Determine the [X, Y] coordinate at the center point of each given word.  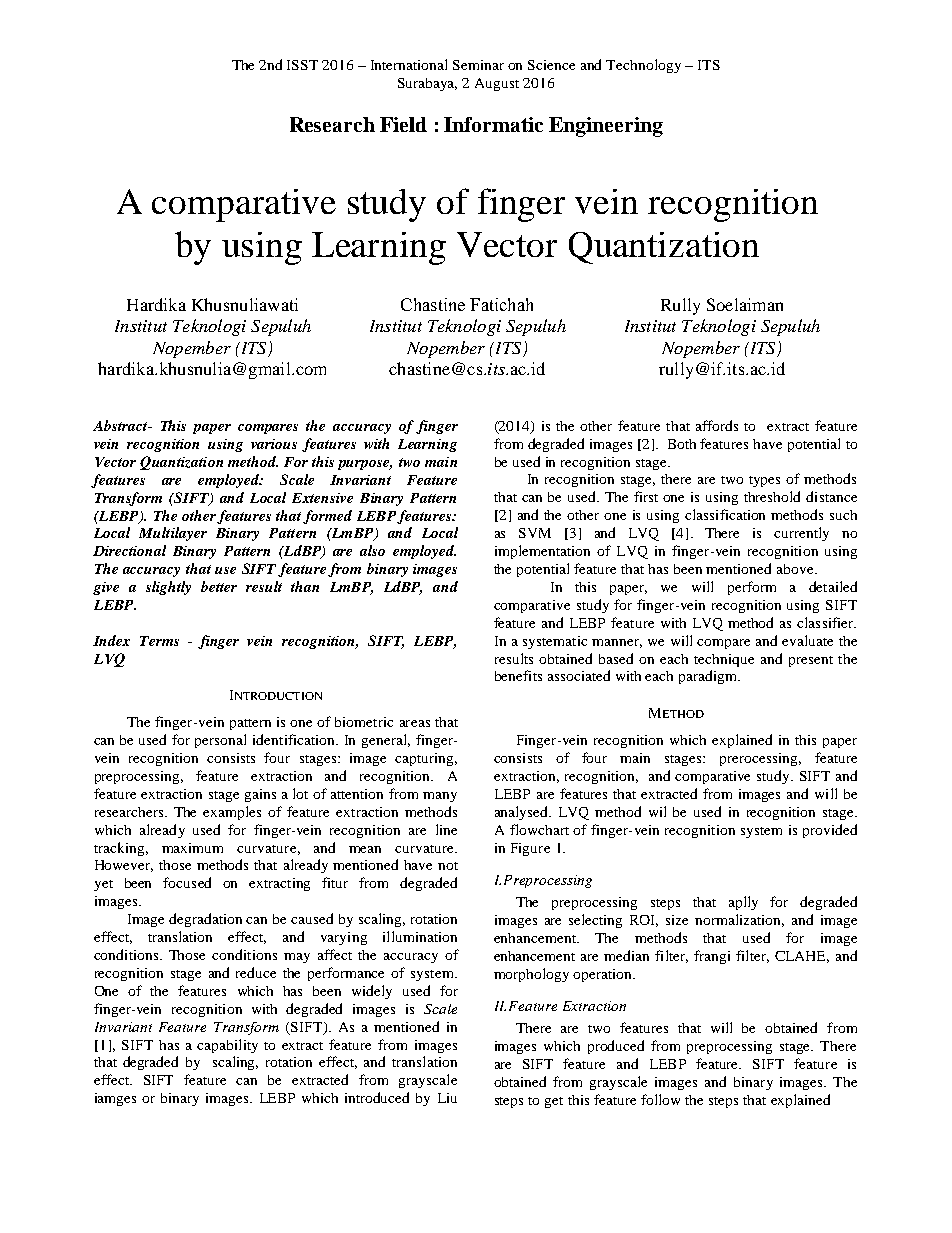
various [274, 444]
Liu [447, 1098]
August [497, 84]
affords [717, 425]
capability [227, 1046]
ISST [302, 65]
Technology [643, 66]
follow [660, 1099]
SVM [535, 533]
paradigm [709, 677]
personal [220, 741]
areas [415, 723]
